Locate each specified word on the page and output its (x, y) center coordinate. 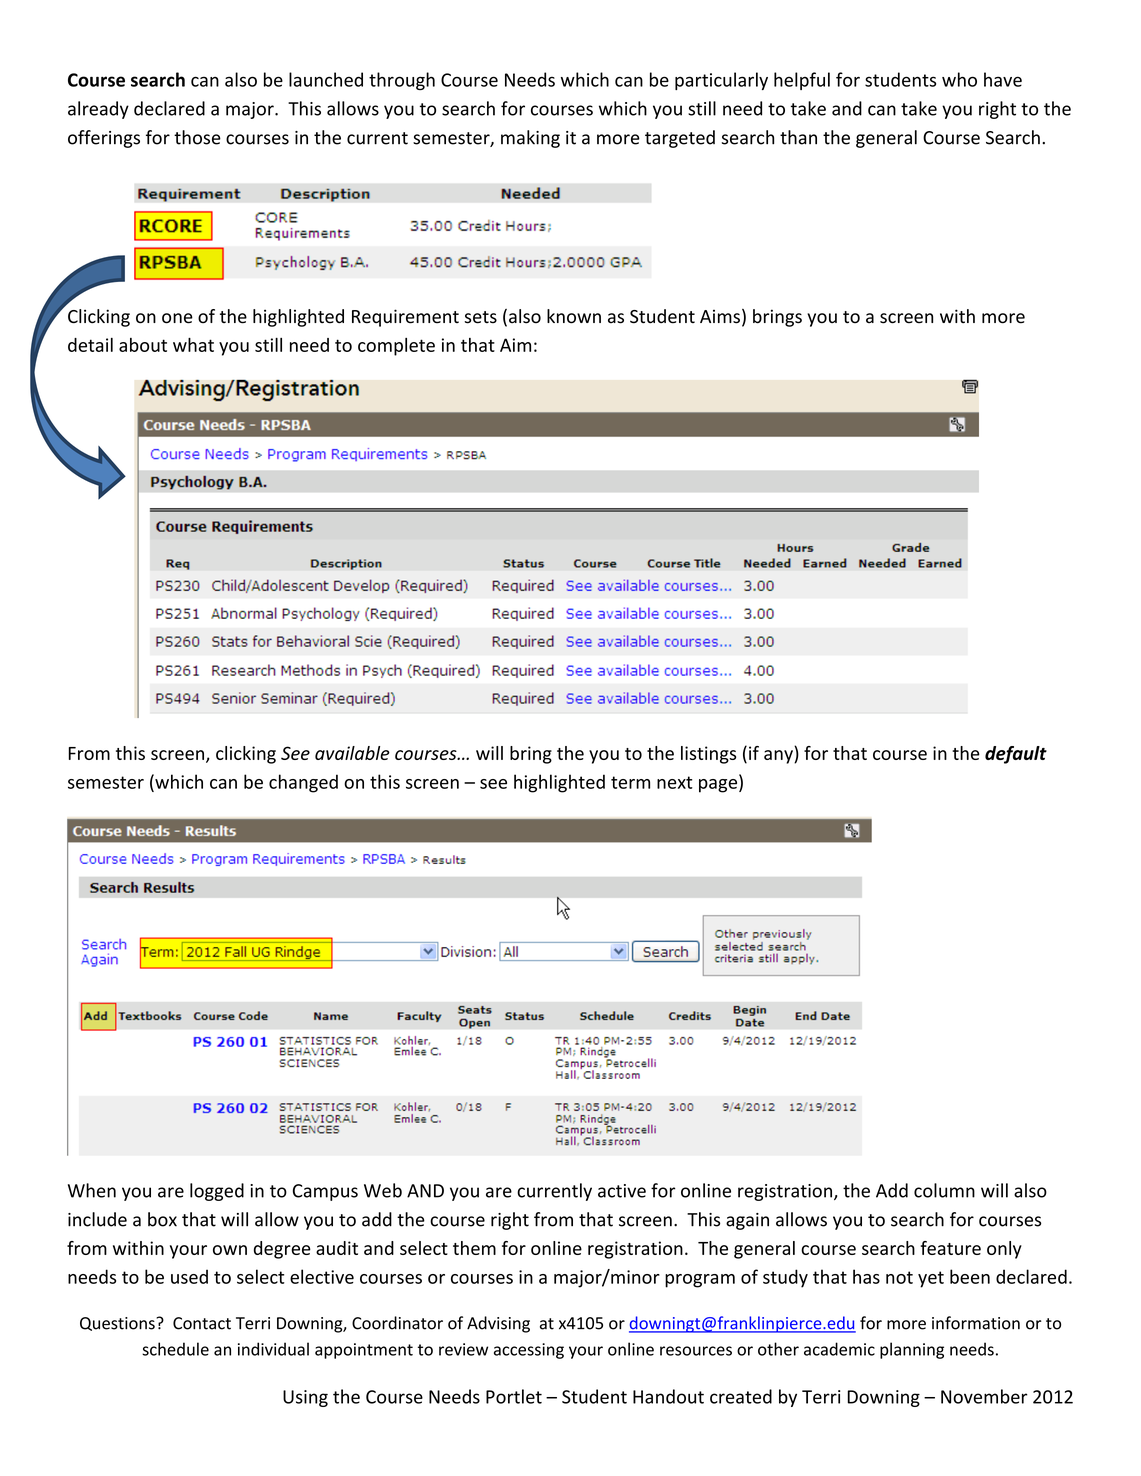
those (197, 137)
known (574, 316)
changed (303, 783)
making (530, 139)
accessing (529, 1351)
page (719, 786)
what (193, 345)
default (1016, 755)
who (959, 79)
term (630, 782)
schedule (175, 1349)
